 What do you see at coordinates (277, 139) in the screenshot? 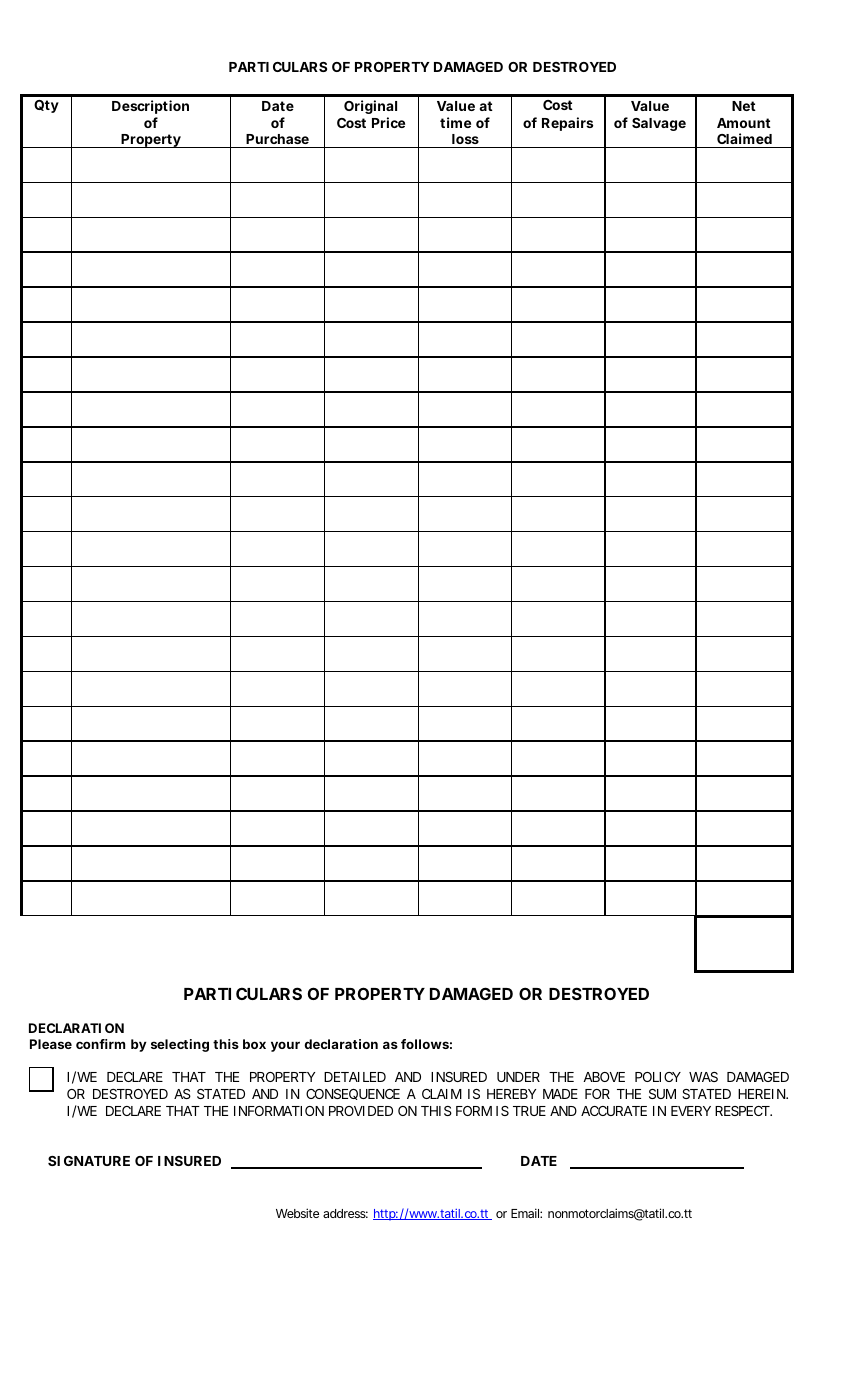
I see `Purchase` at bounding box center [277, 139].
